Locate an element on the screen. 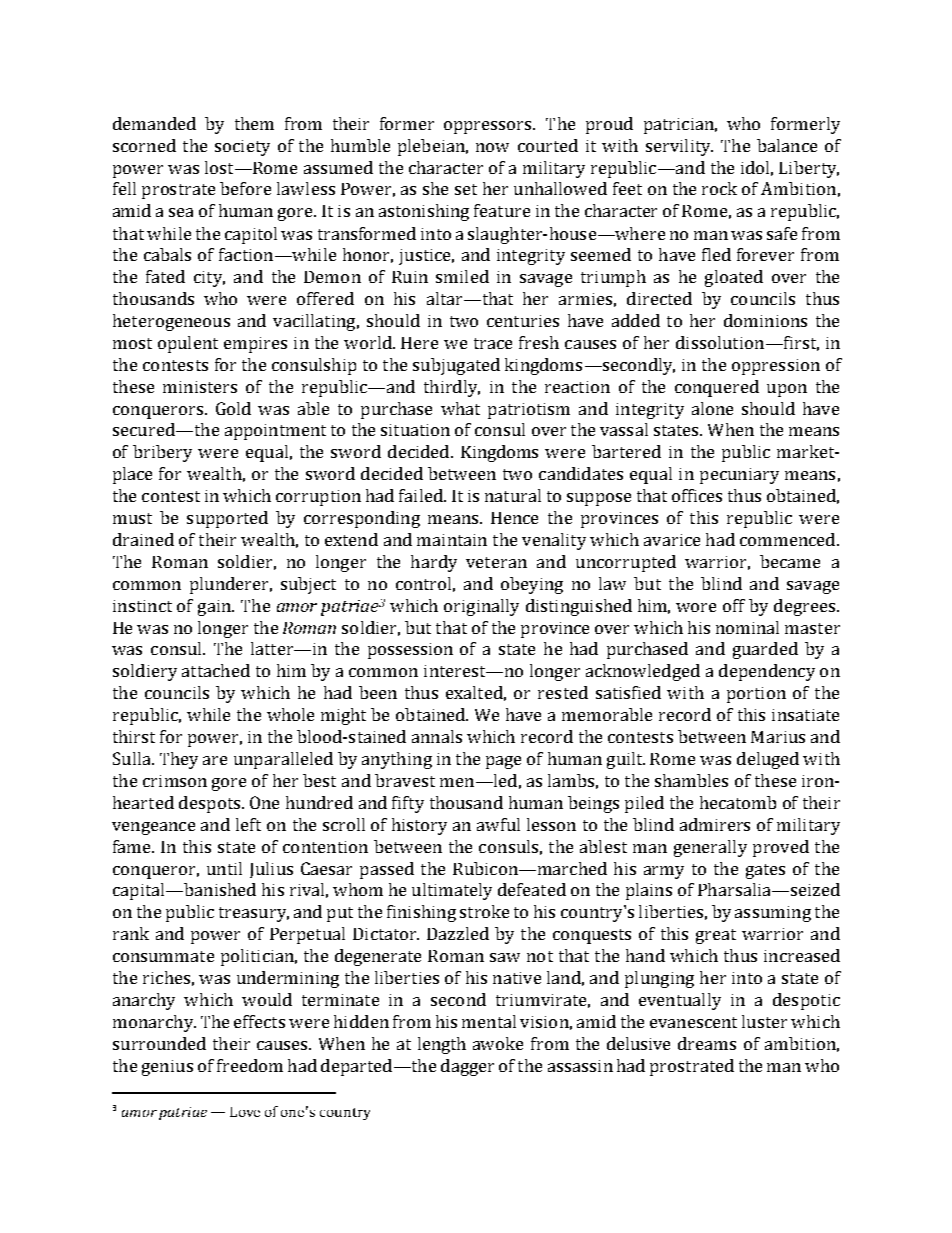 This screenshot has width=952, height=1233. page is located at coordinates (503, 762).
